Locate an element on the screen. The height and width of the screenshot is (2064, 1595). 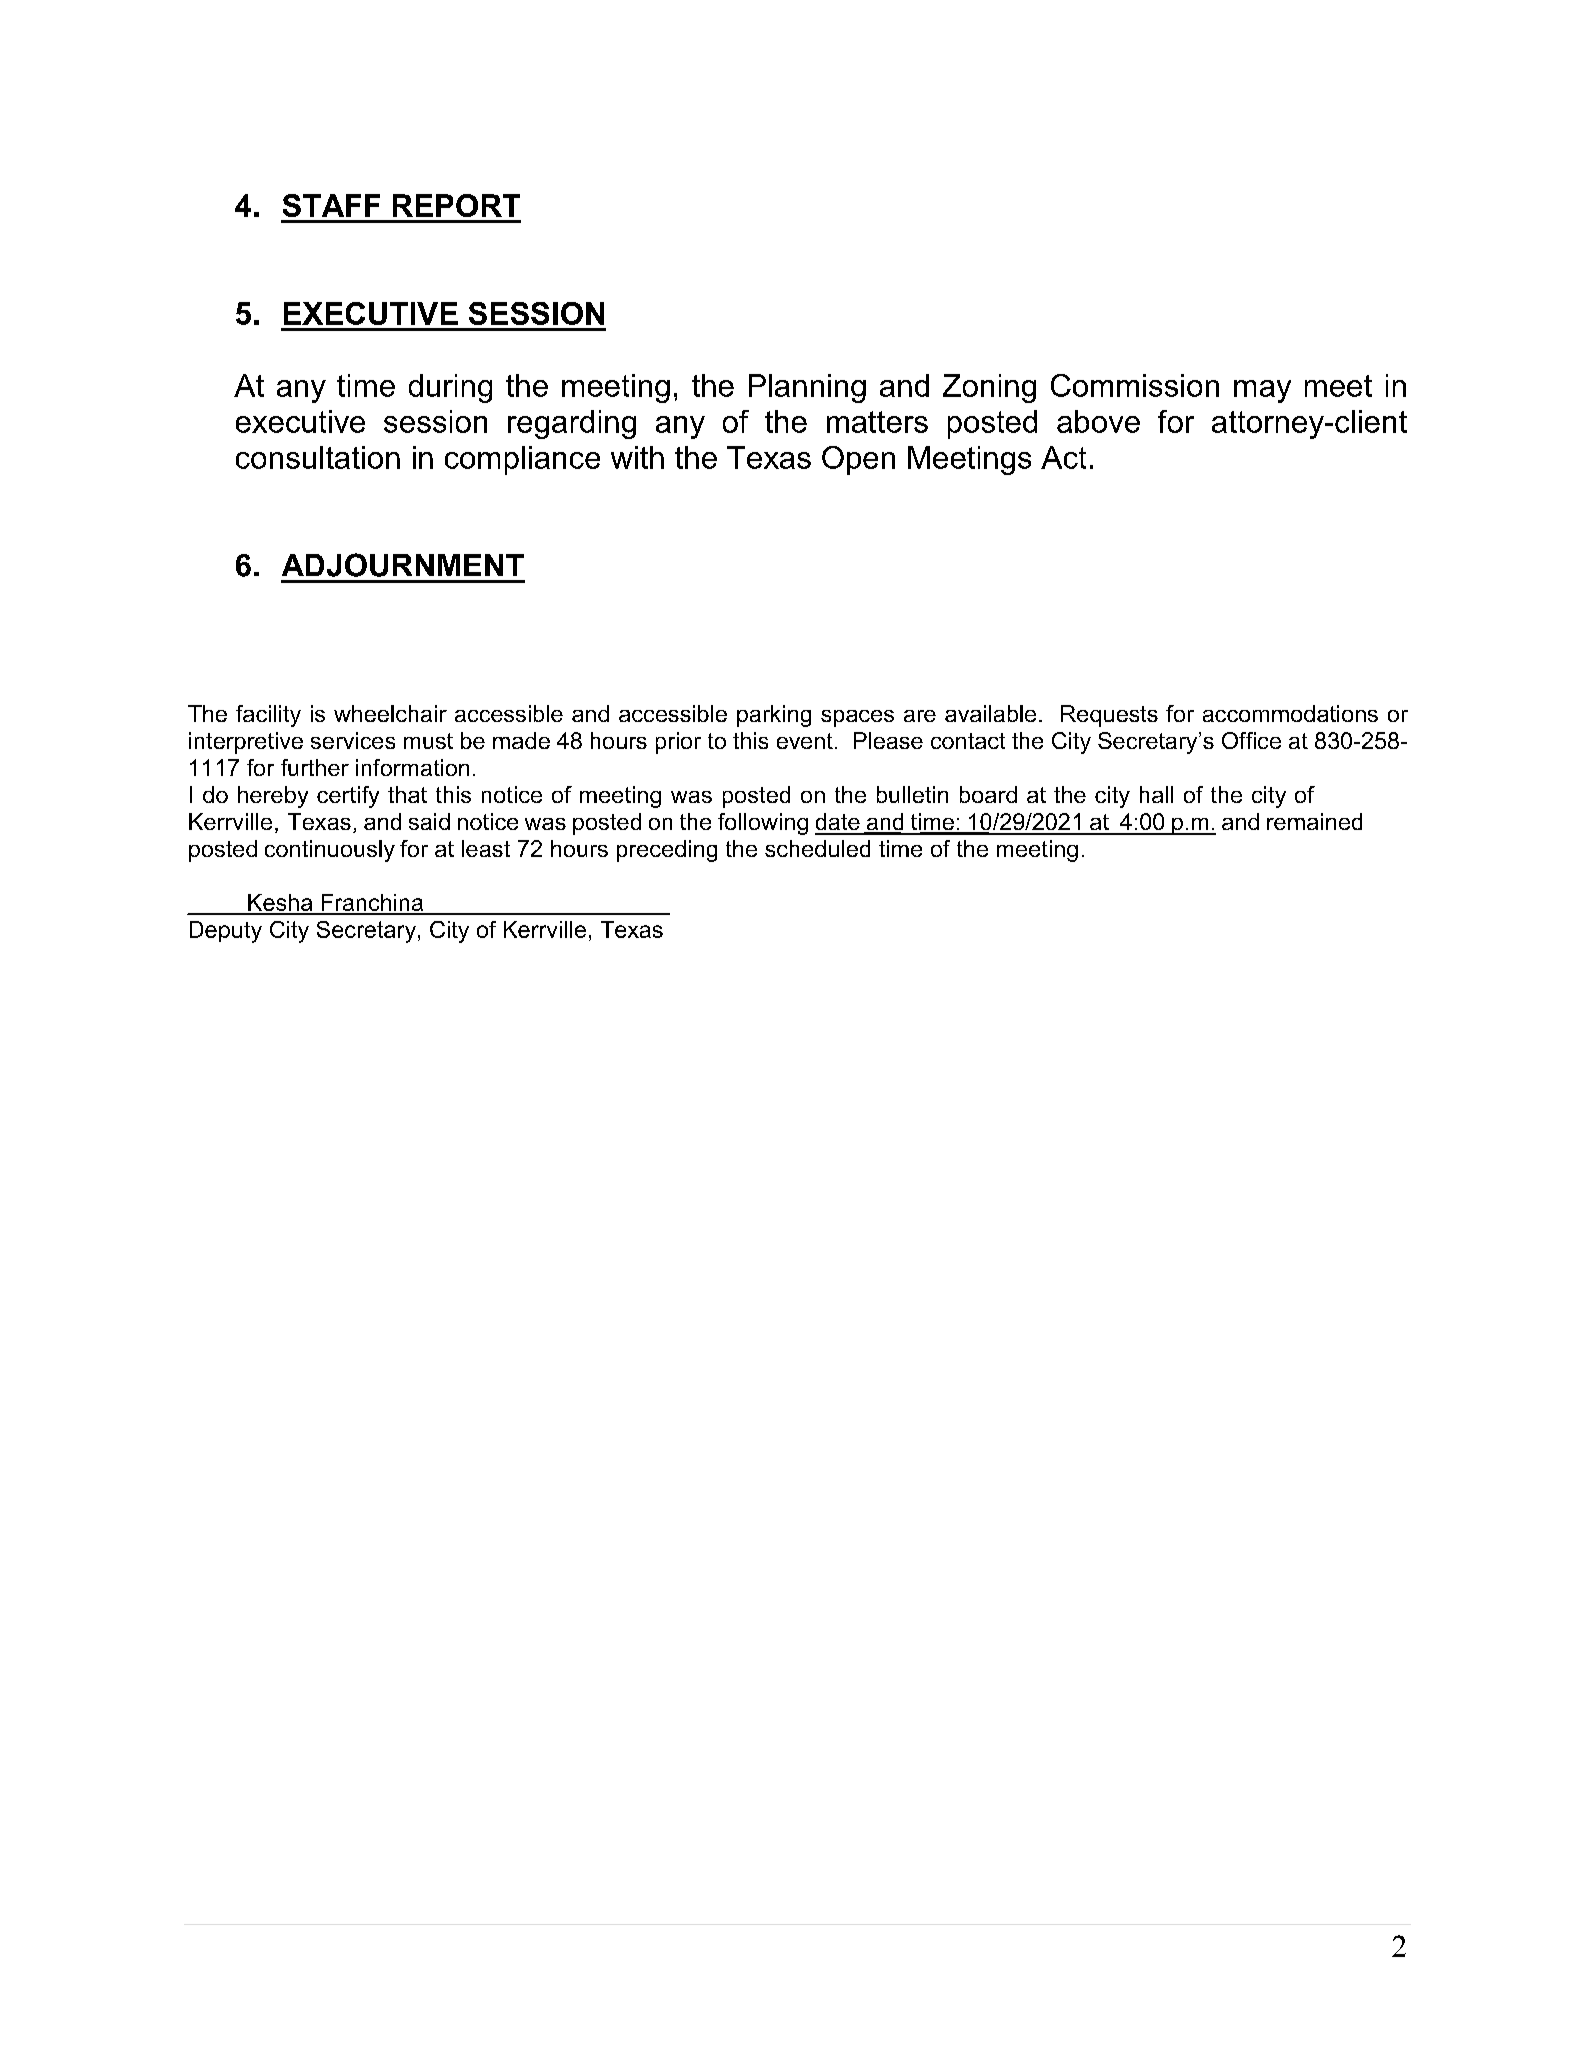
Planning is located at coordinates (807, 388).
